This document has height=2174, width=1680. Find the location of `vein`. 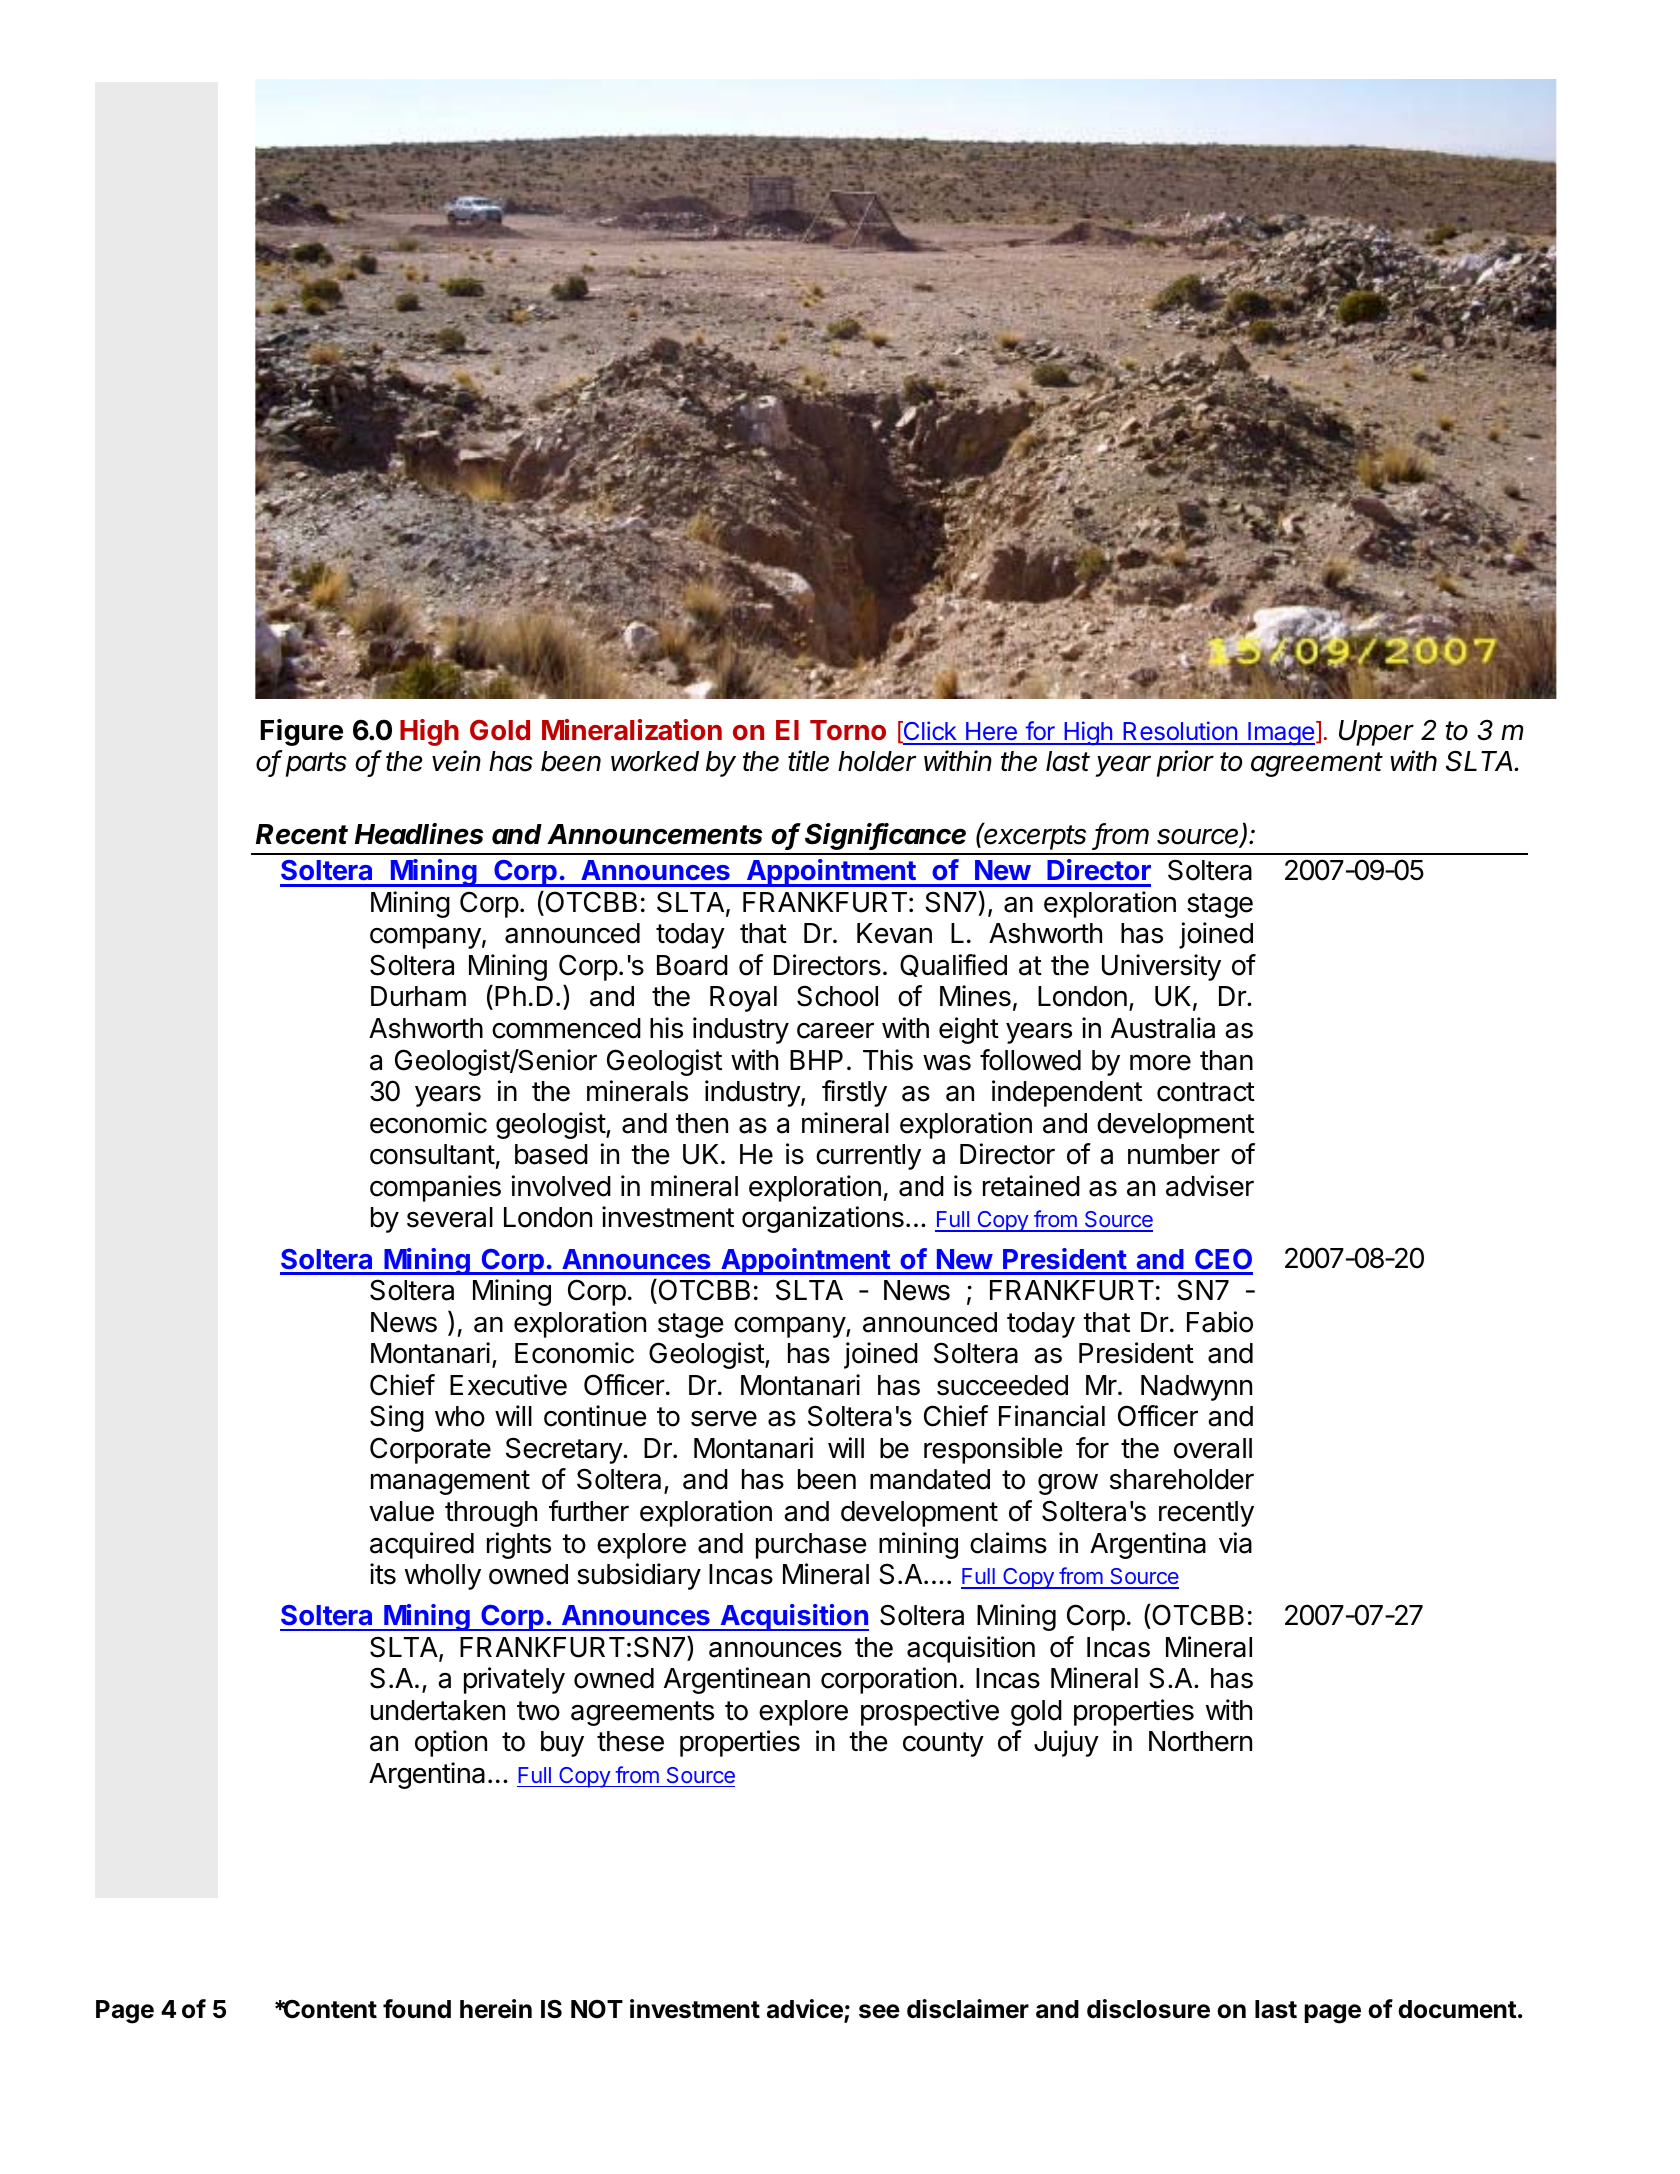

vein is located at coordinates (456, 761).
